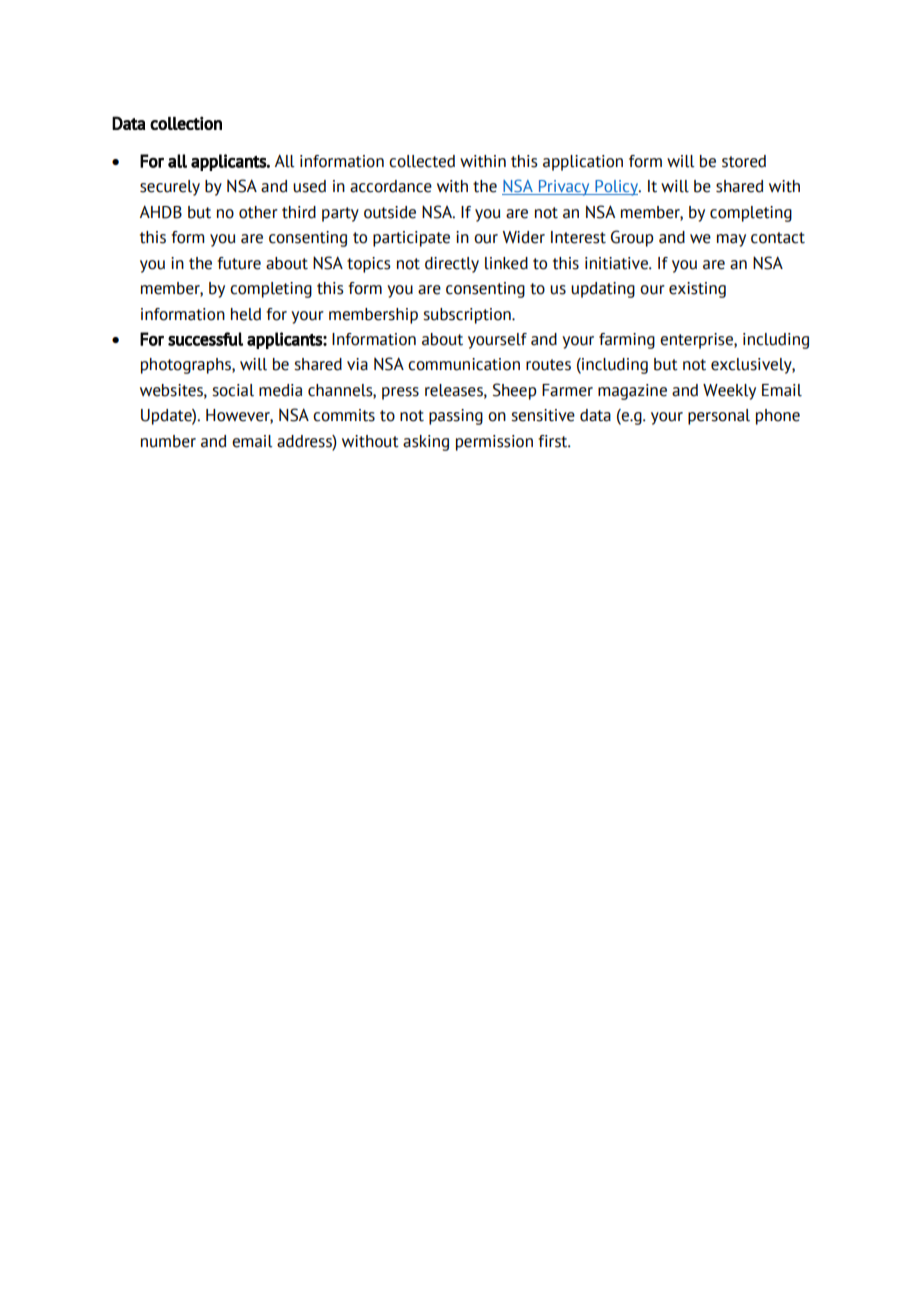 The height and width of the screenshot is (1308, 924). Describe the element at coordinates (205, 339) in the screenshot. I see `successful` at that location.
